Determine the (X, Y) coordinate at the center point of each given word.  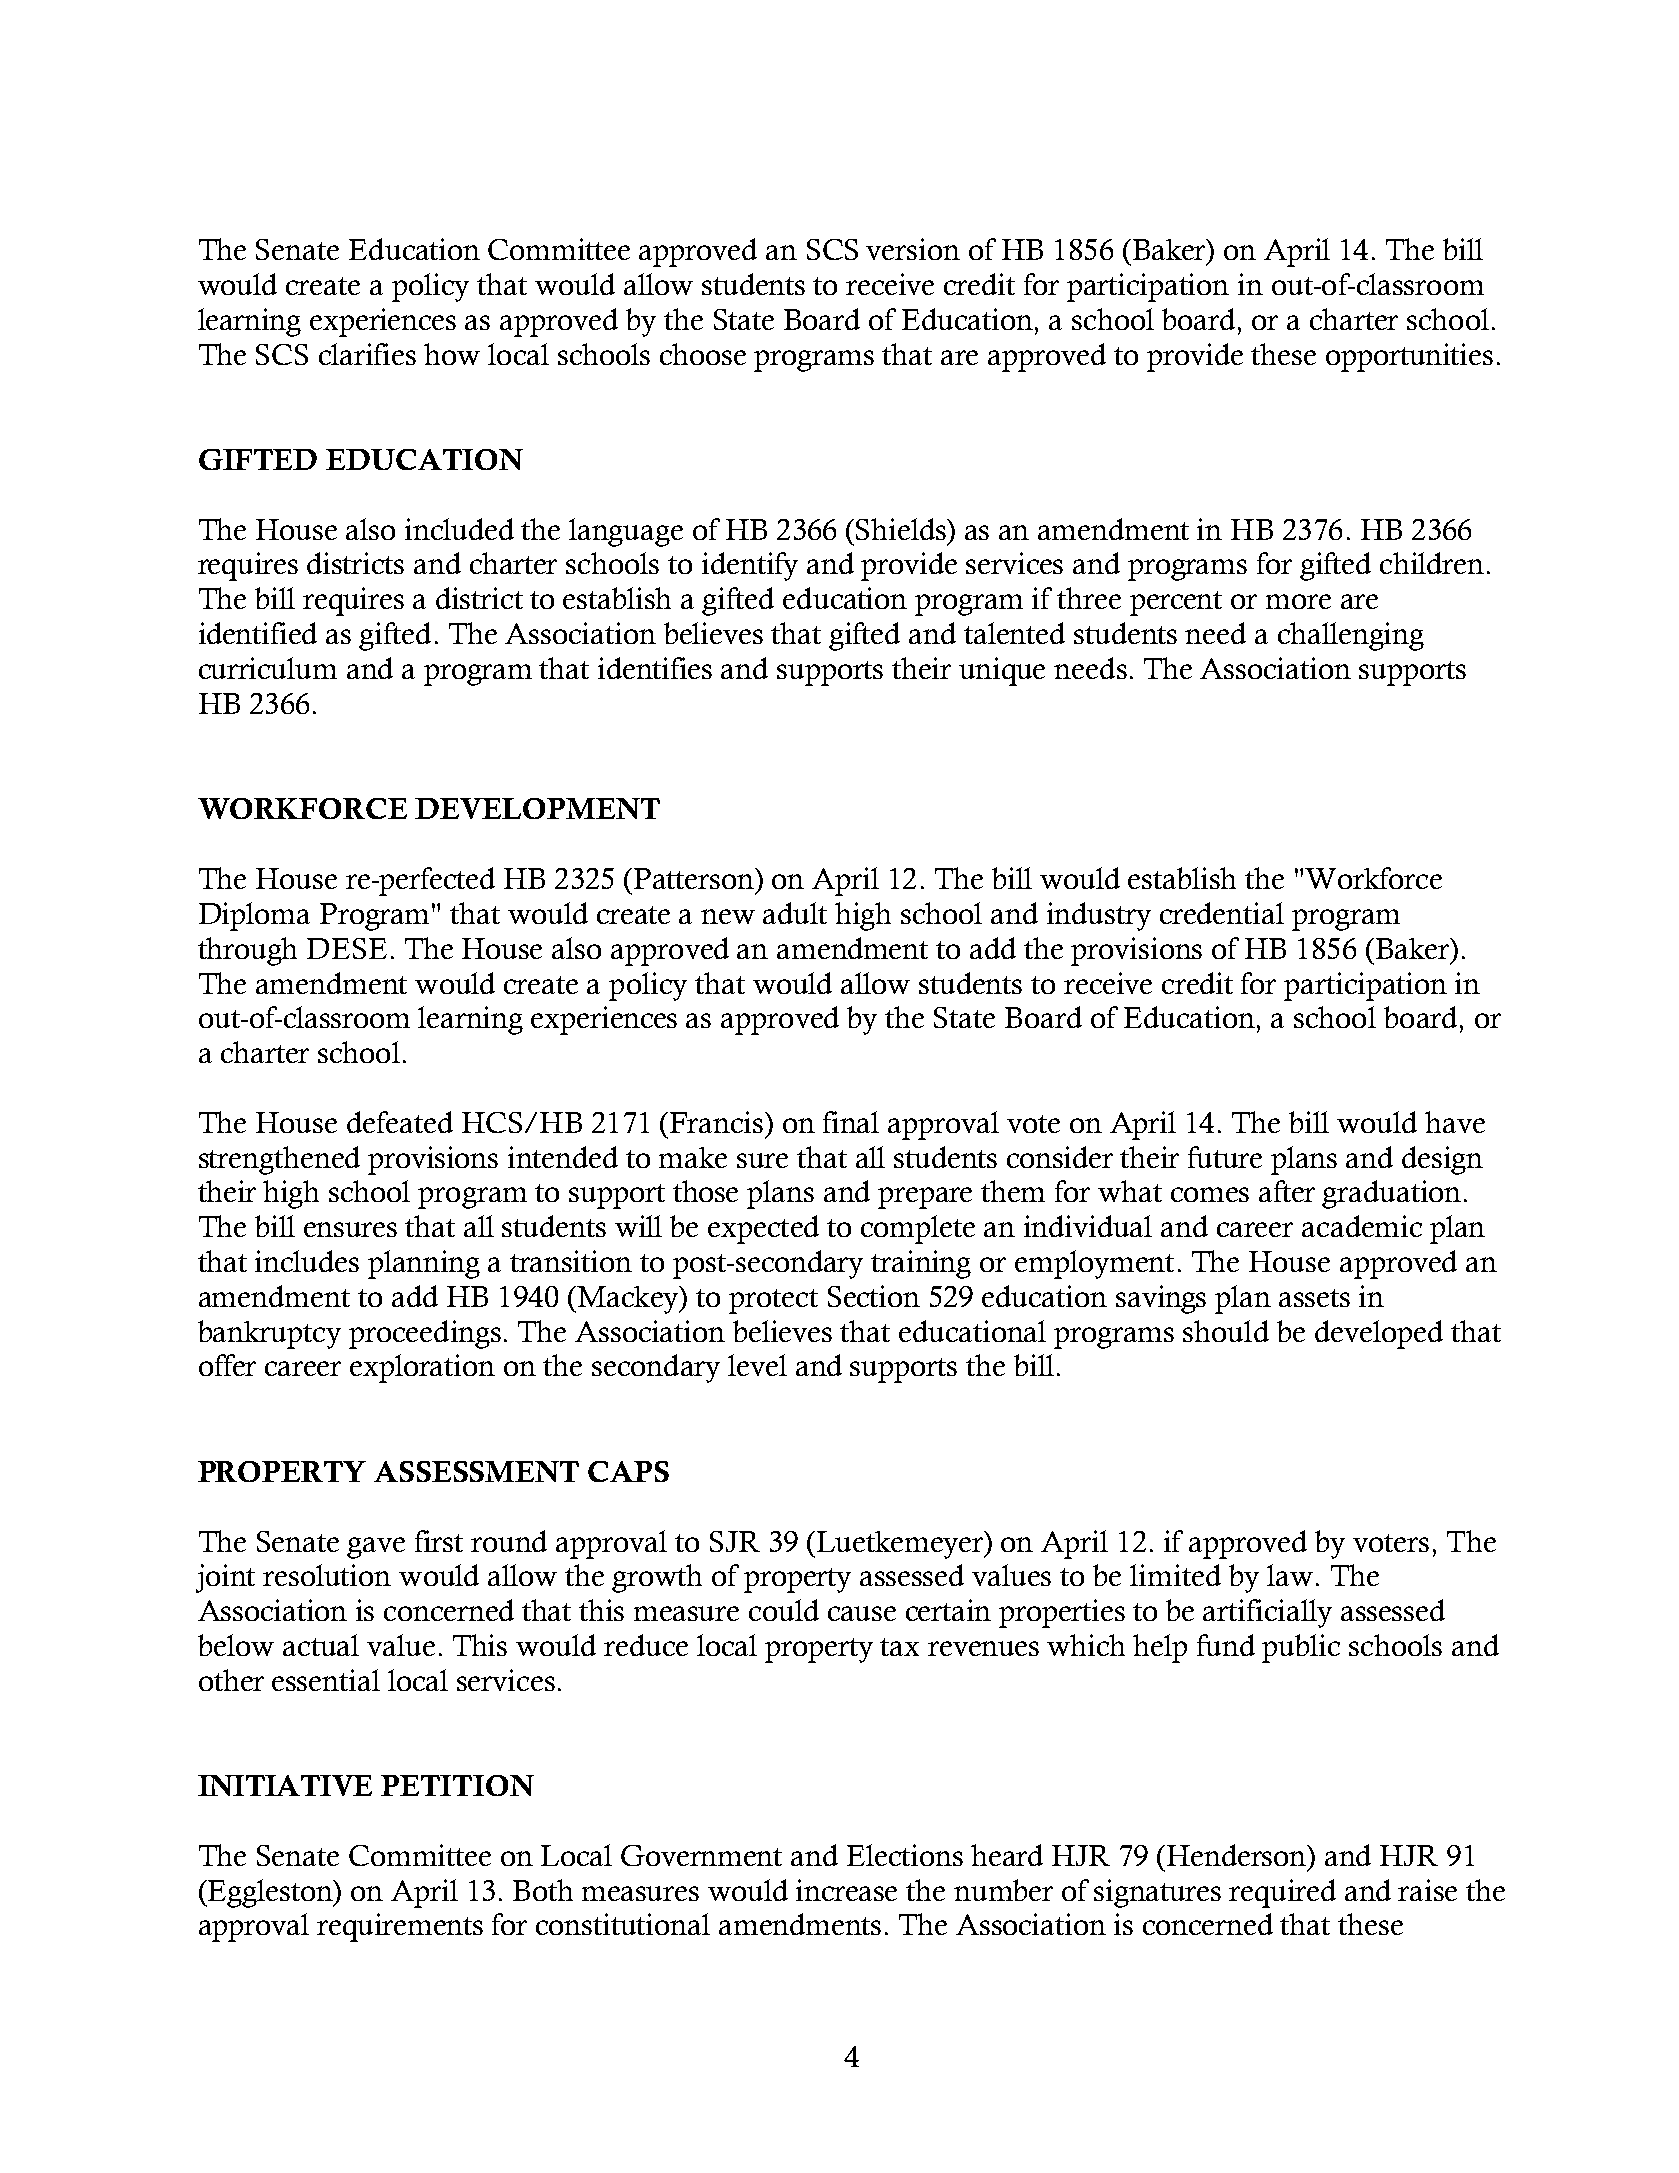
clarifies (367, 354)
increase (846, 1890)
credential (1222, 913)
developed (1379, 1334)
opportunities (1409, 357)
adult (795, 913)
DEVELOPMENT (537, 808)
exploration (422, 1368)
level (757, 1365)
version (913, 249)
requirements (400, 1927)
